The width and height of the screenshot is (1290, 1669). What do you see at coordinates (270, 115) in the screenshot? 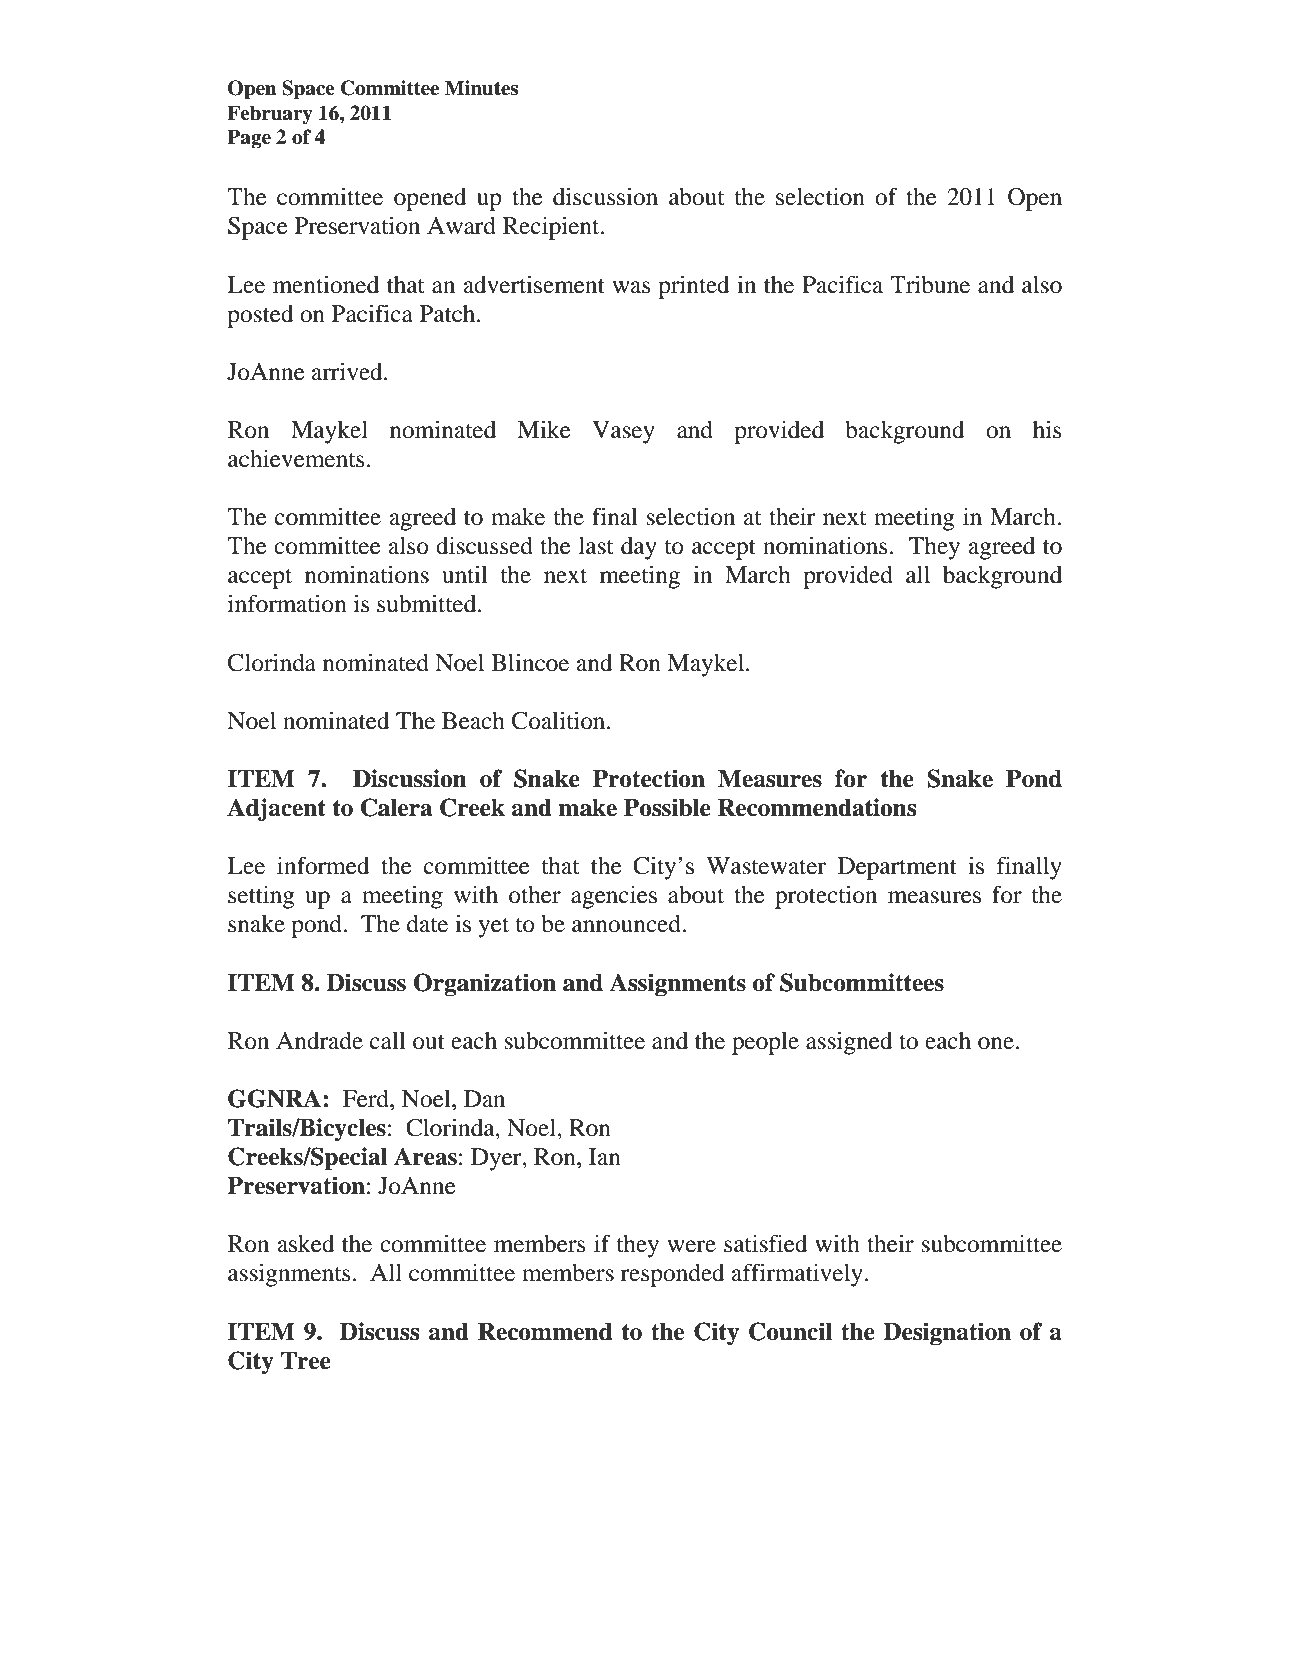
I see `February` at bounding box center [270, 115].
